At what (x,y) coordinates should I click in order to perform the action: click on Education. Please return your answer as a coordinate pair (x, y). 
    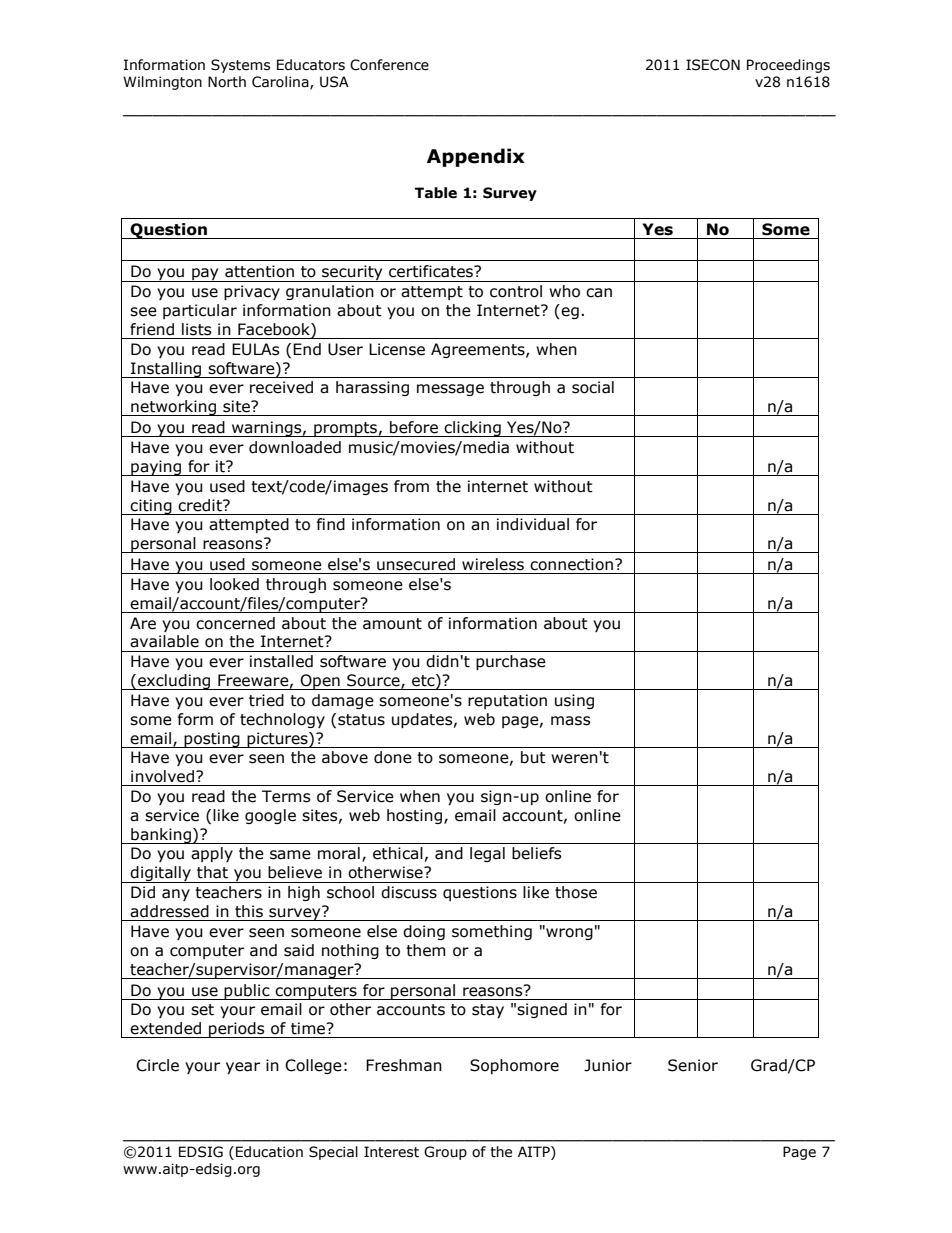
    Looking at the image, I should click on (269, 1152).
